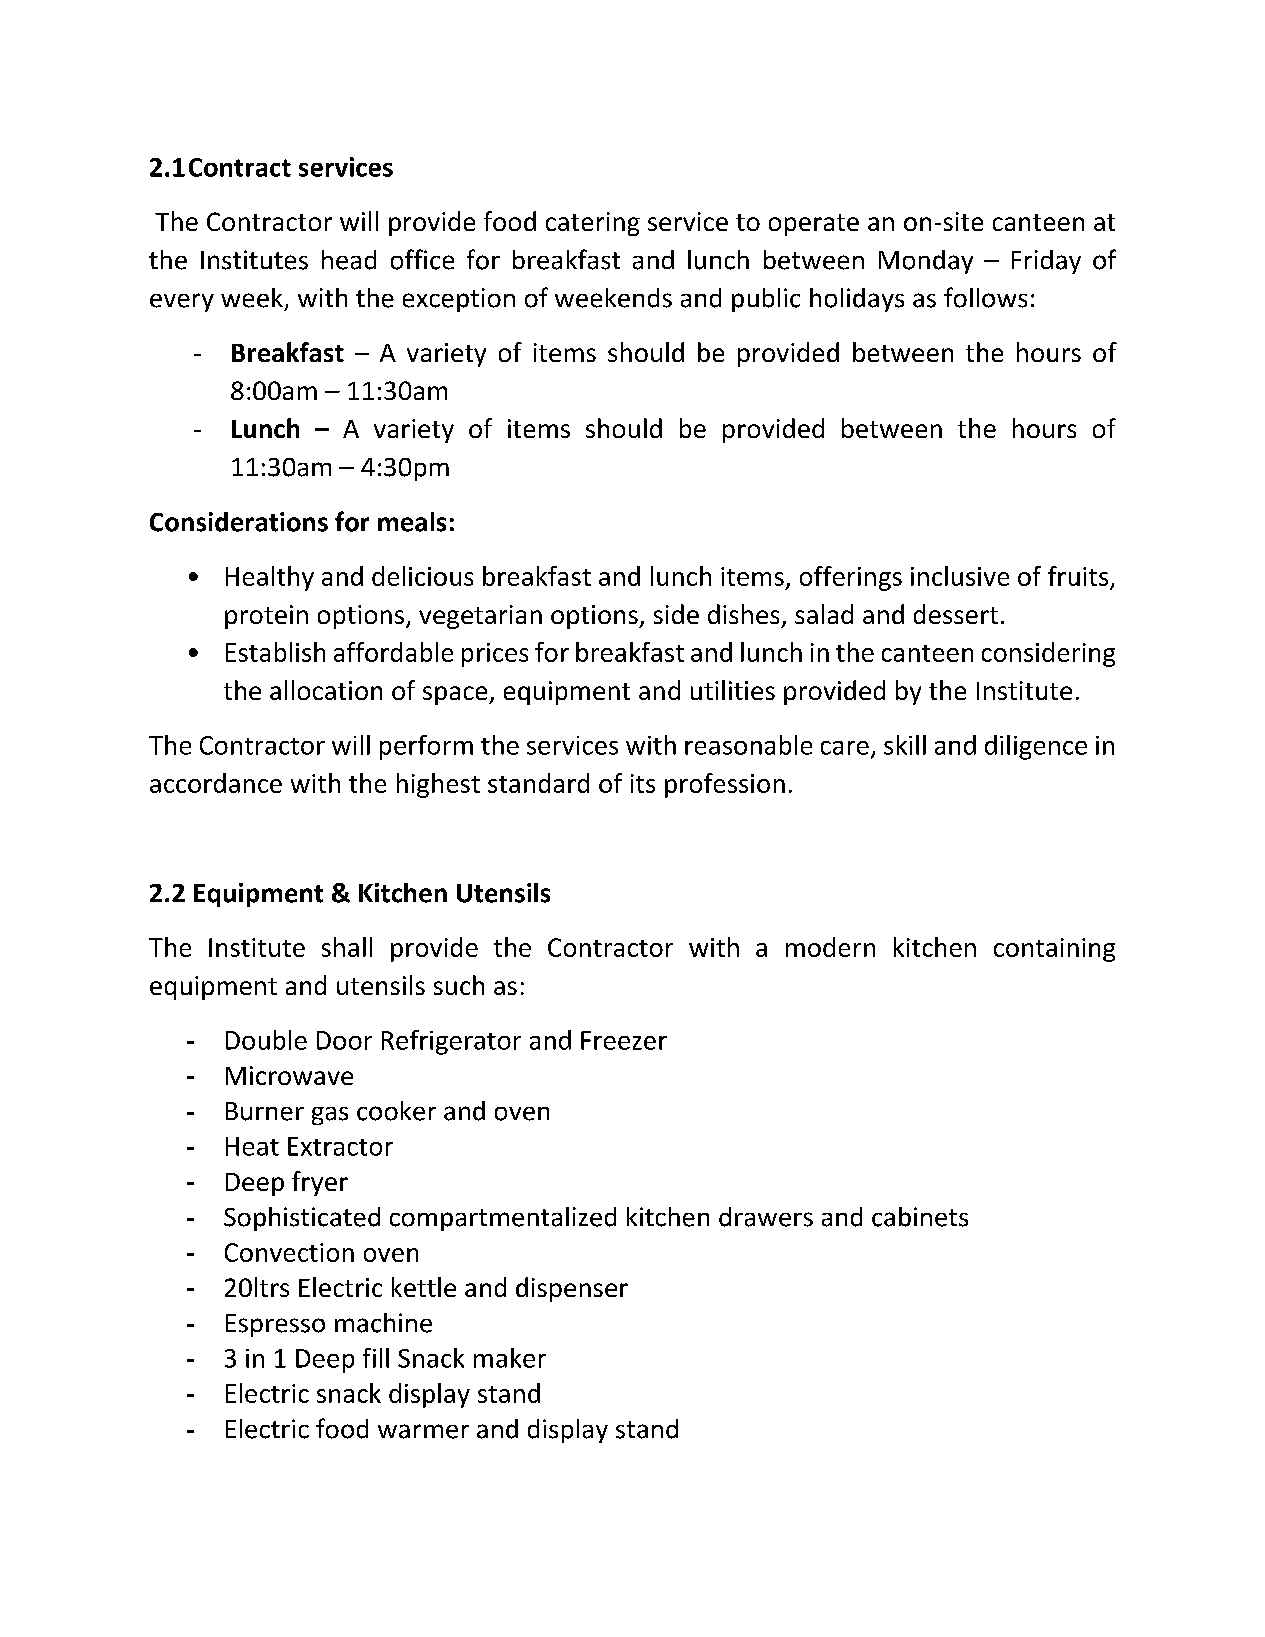 The width and height of the screenshot is (1265, 1637). I want to click on drawers, so click(766, 1217).
